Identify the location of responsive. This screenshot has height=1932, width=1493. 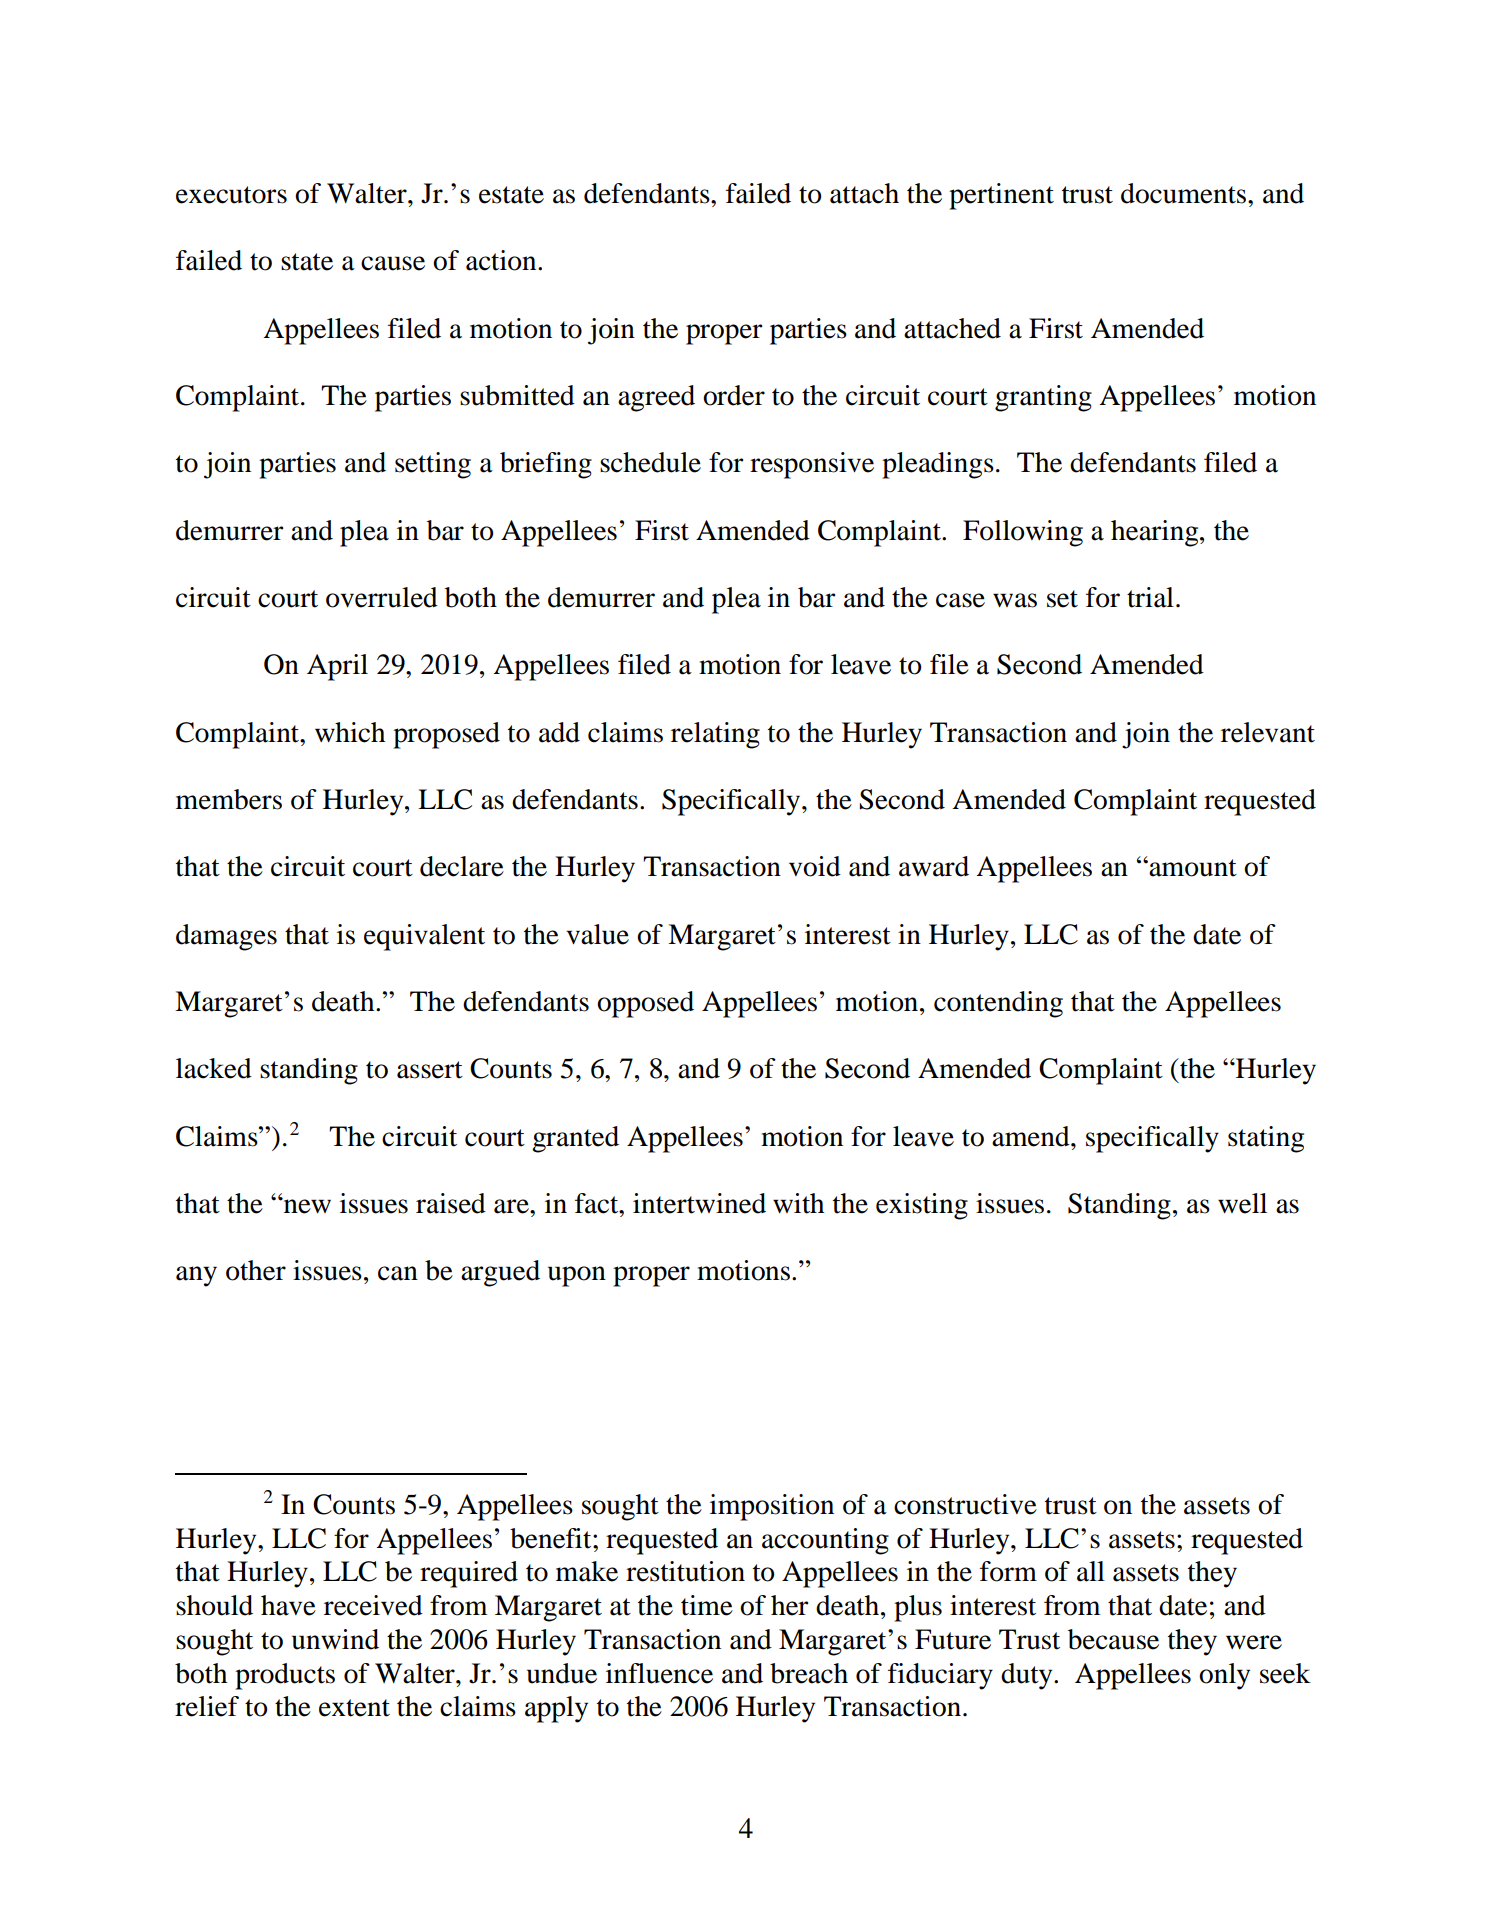
(812, 465).
